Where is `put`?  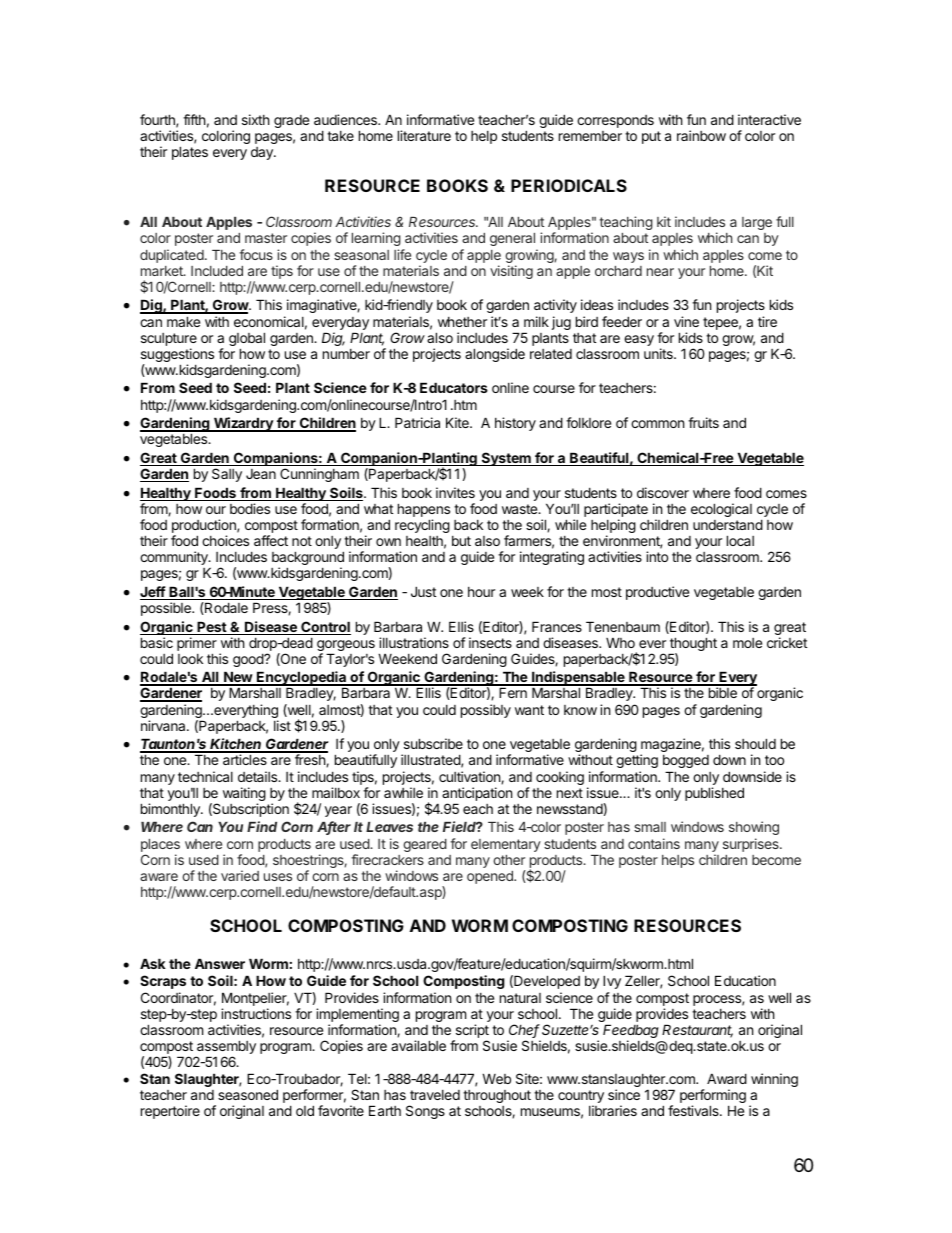 put is located at coordinates (651, 137).
